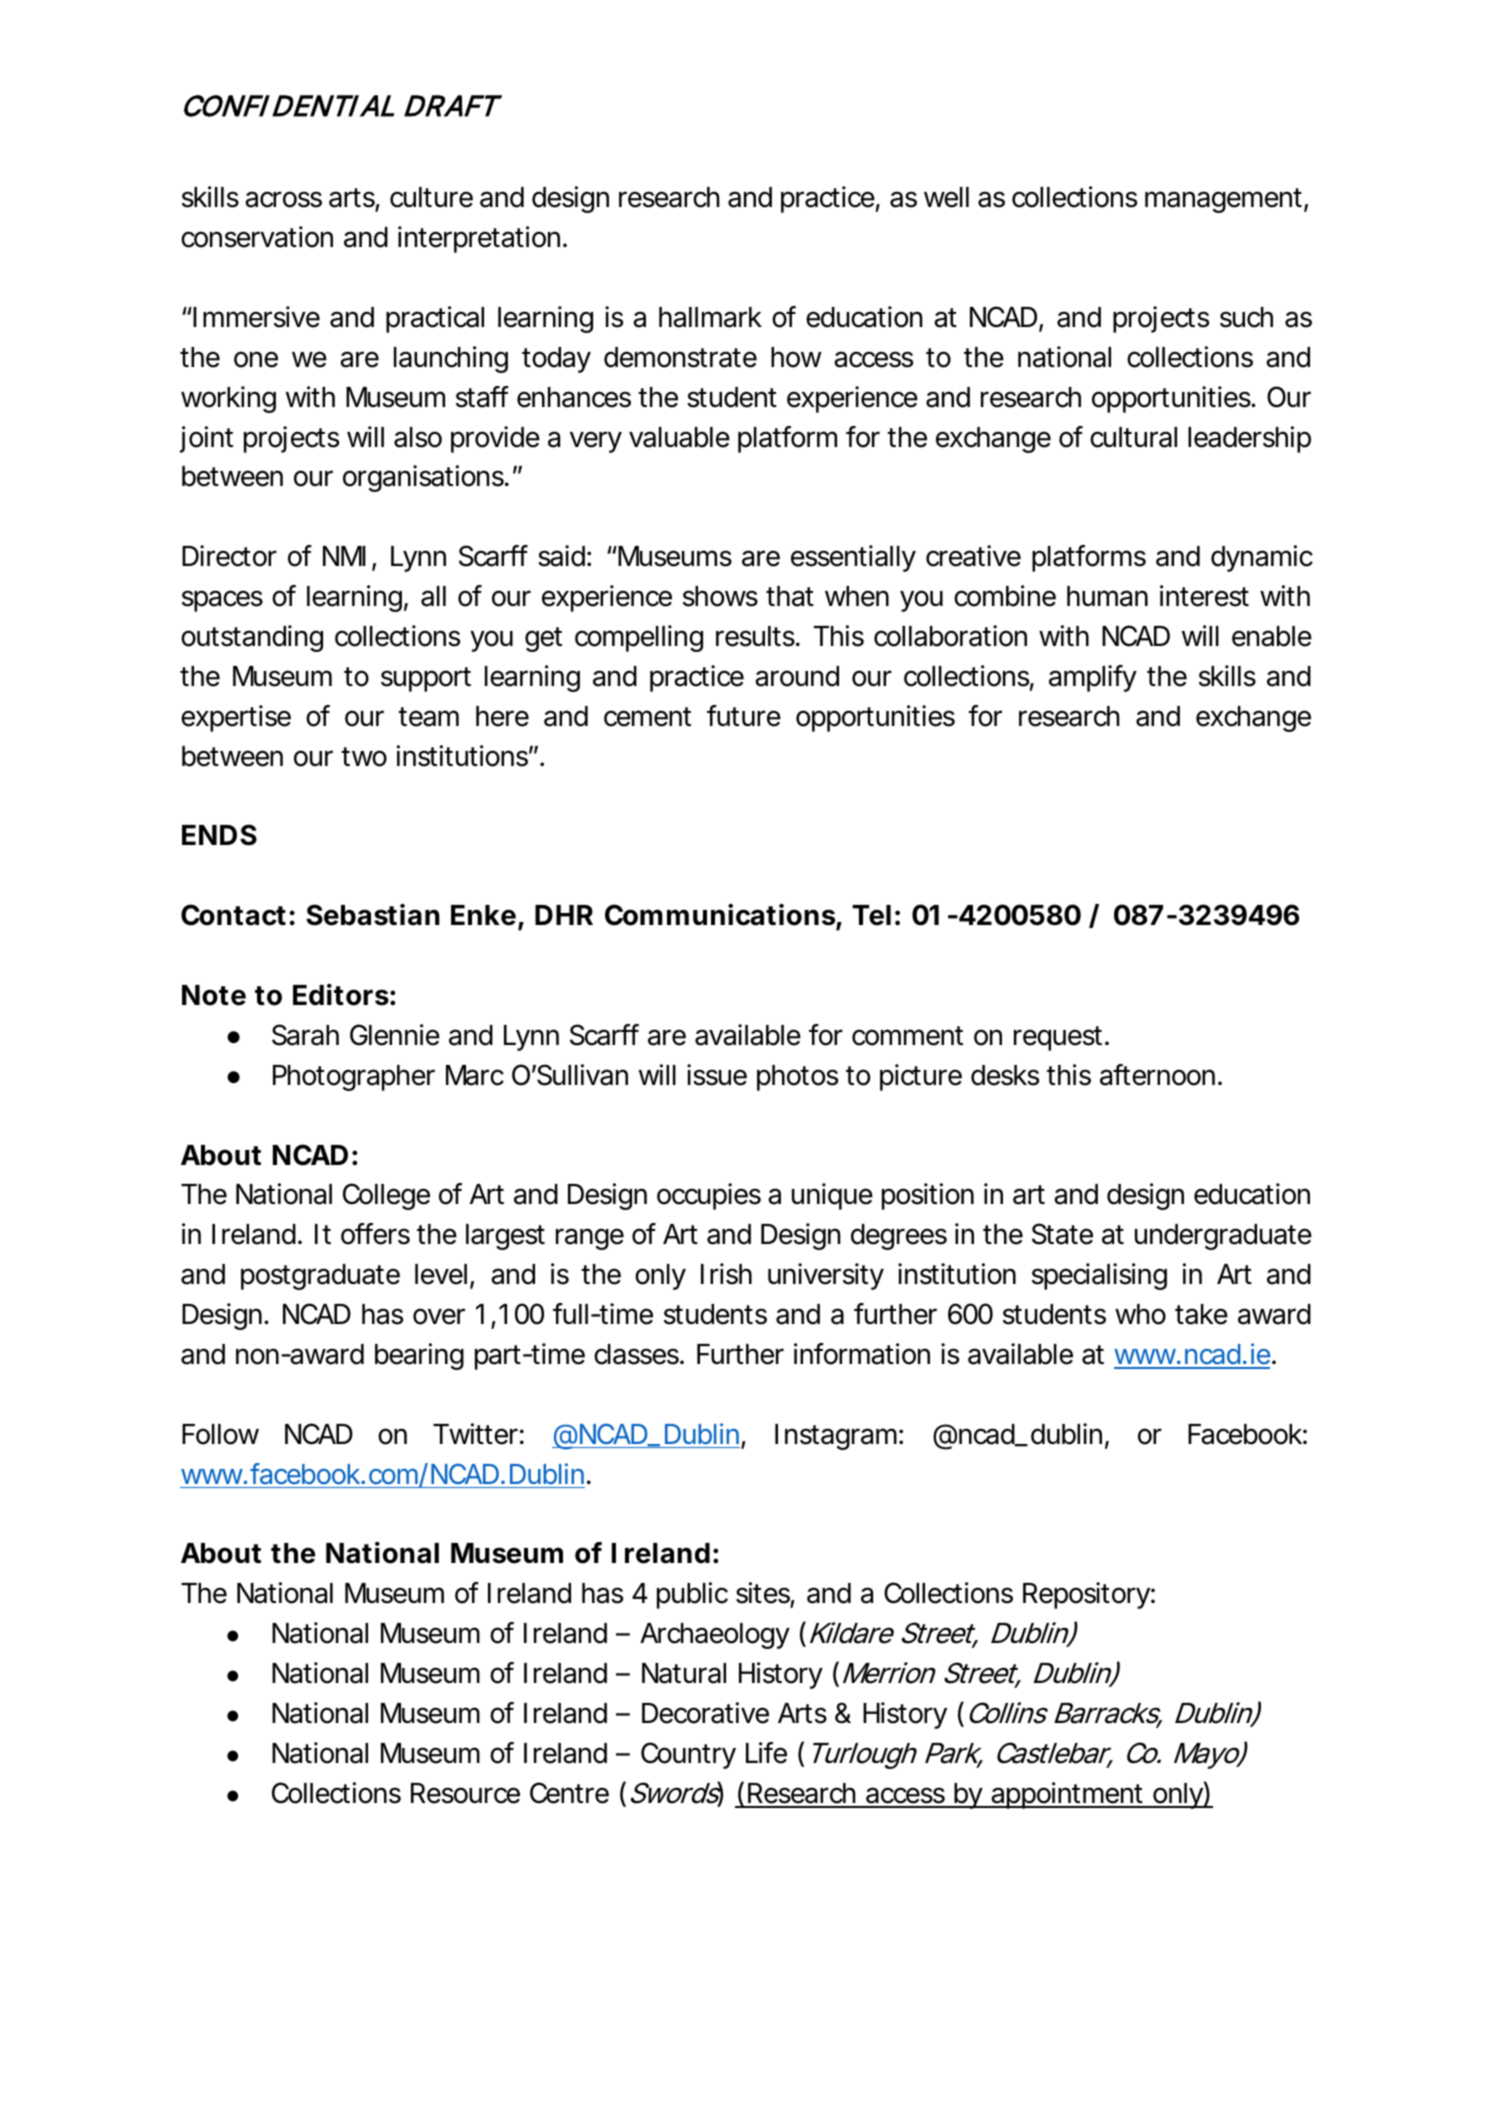 The height and width of the image is (2108, 1491). What do you see at coordinates (257, 237) in the image?
I see `conservation` at bounding box center [257, 237].
